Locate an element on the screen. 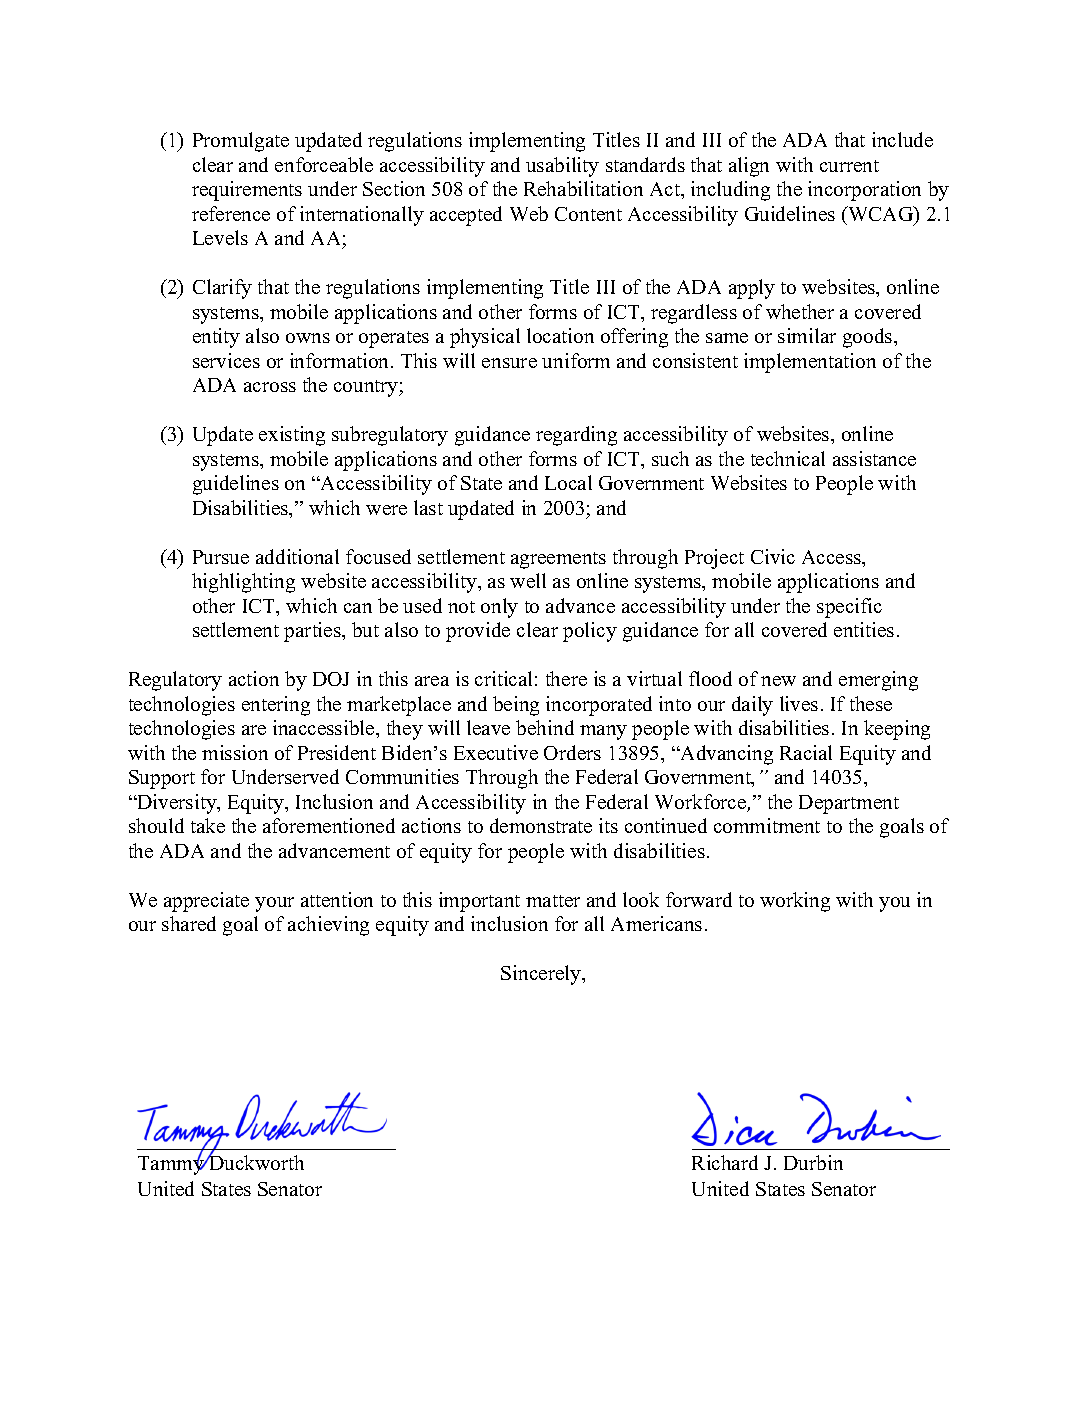 This screenshot has width=1087, height=1406. Durbin is located at coordinates (813, 1162).
